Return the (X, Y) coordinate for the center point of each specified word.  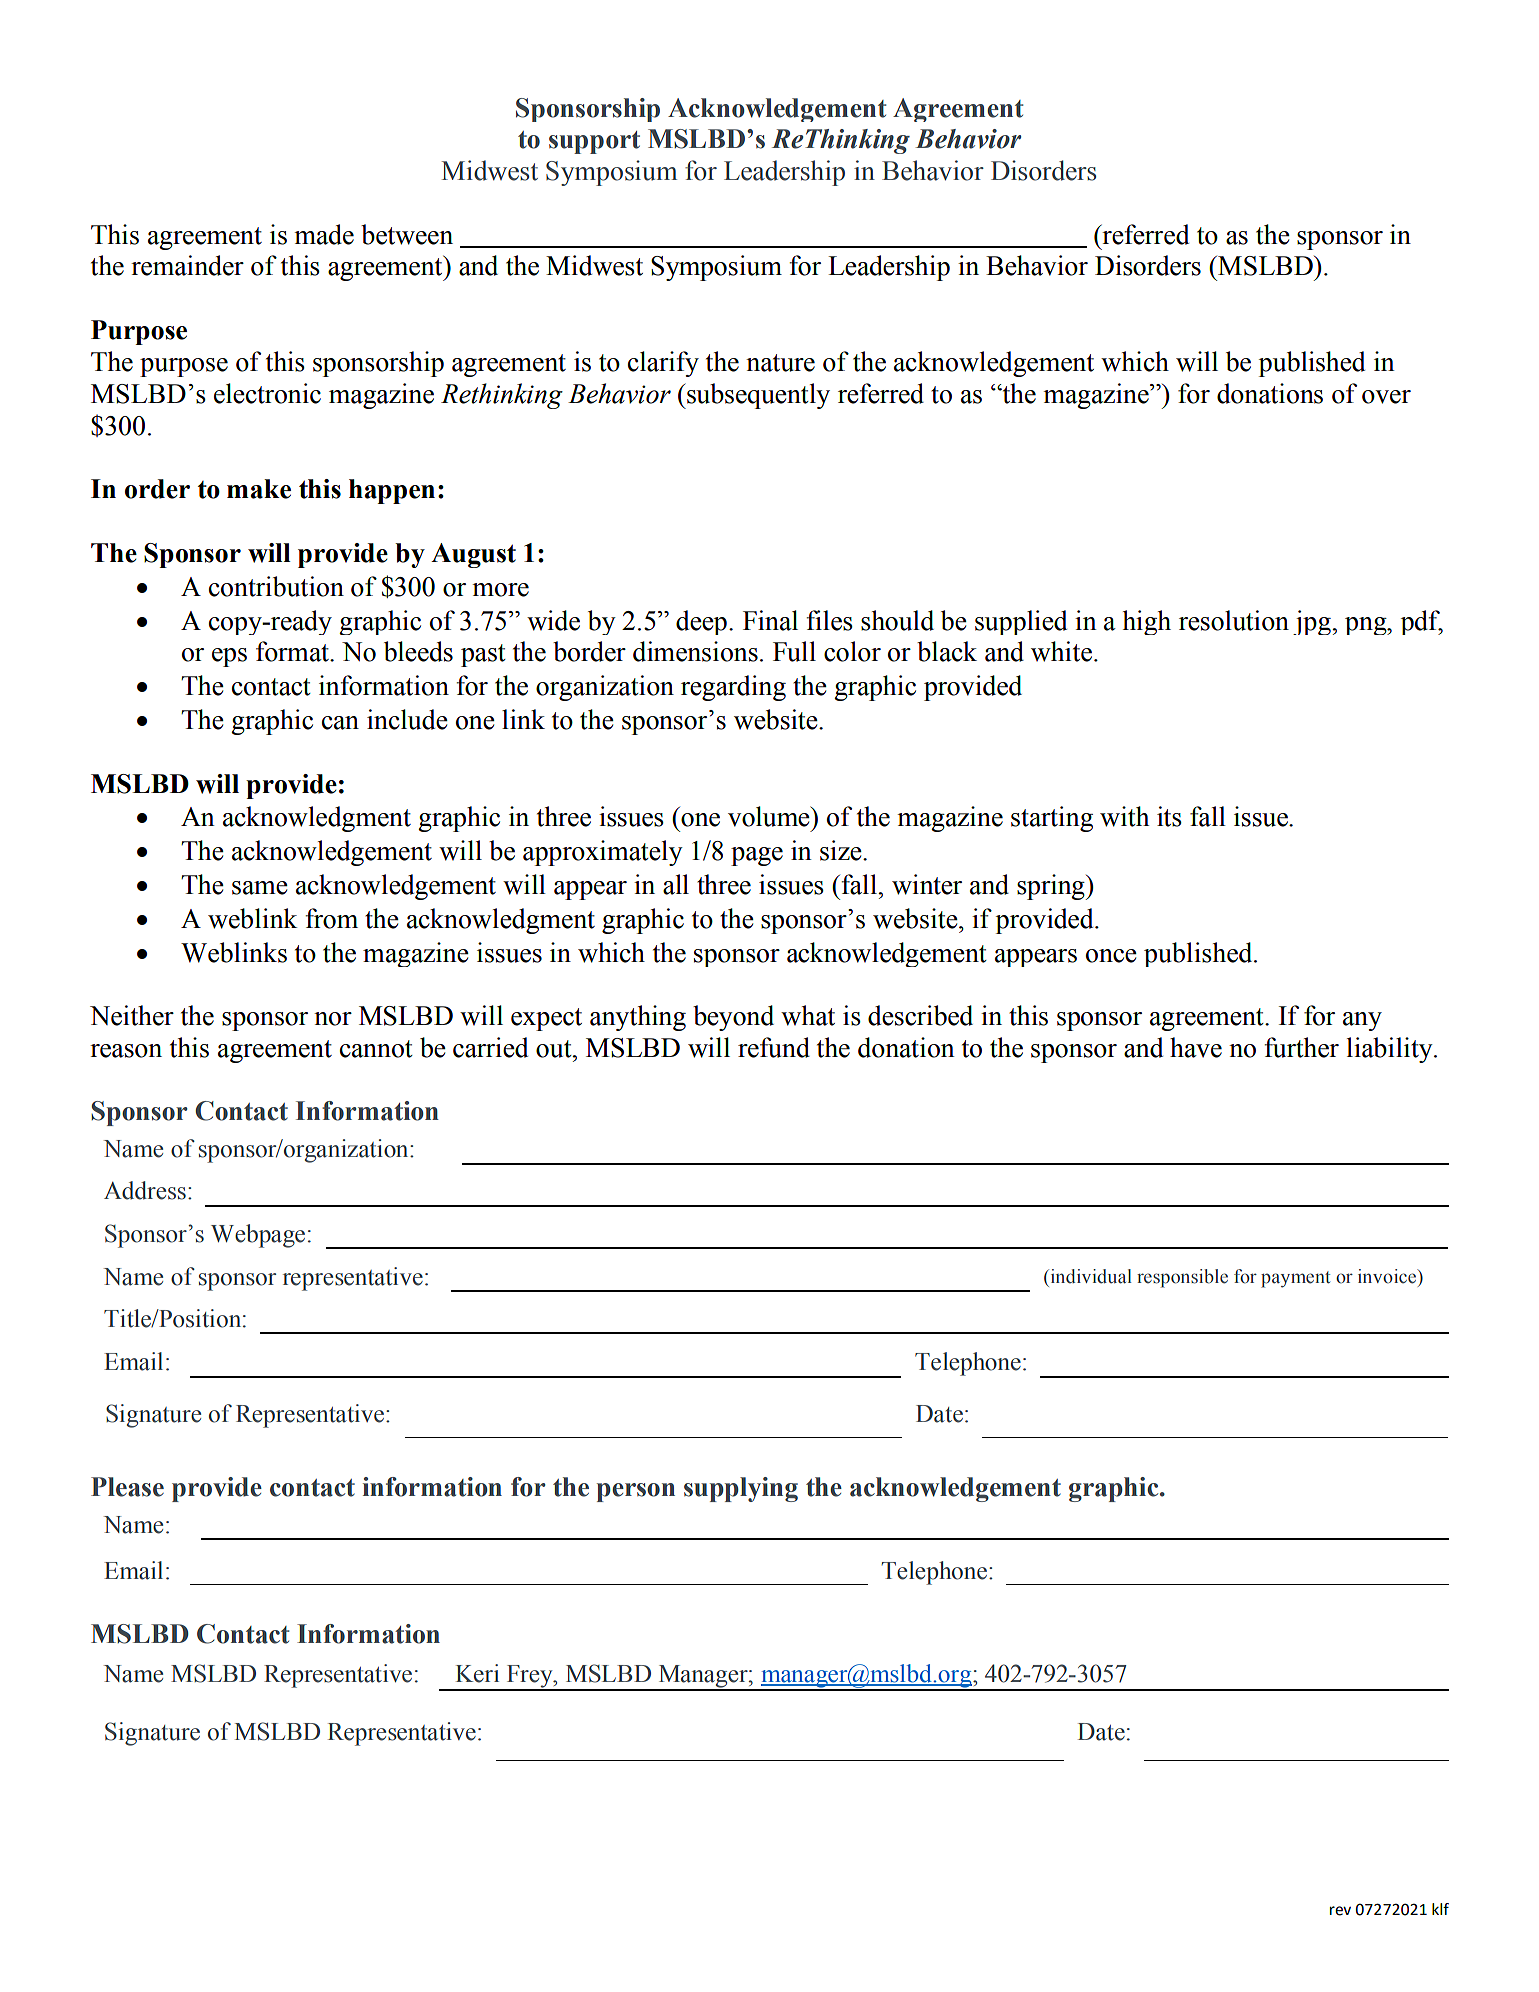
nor (333, 1019)
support (594, 142)
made (324, 234)
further (1301, 1047)
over (1386, 397)
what (808, 1015)
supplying (741, 1489)
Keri (477, 1673)
